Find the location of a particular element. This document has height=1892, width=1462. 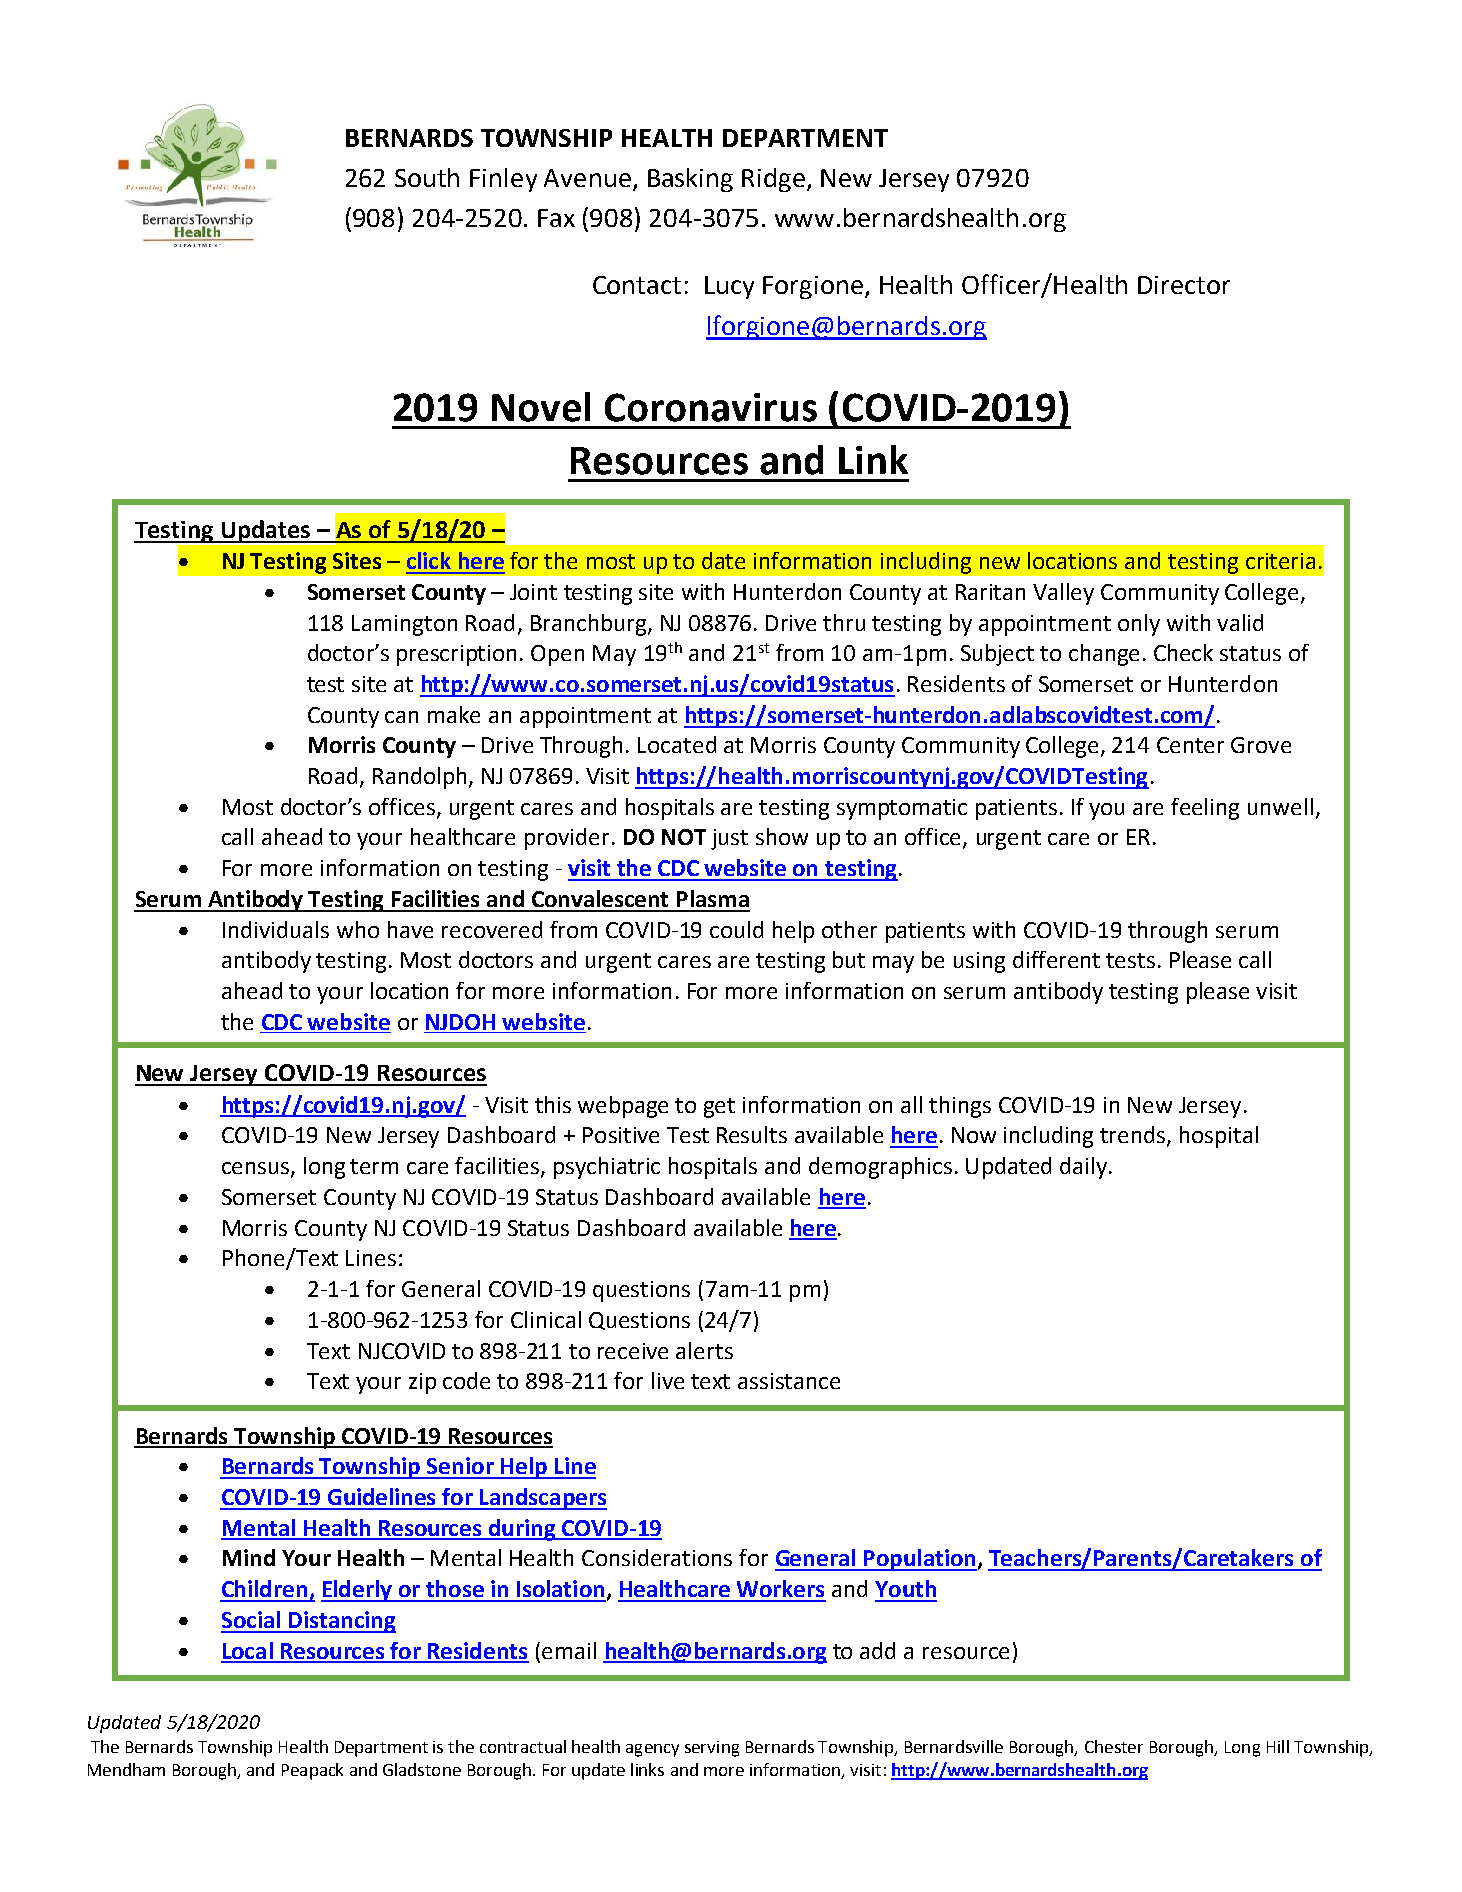

serving is located at coordinates (712, 1749).
